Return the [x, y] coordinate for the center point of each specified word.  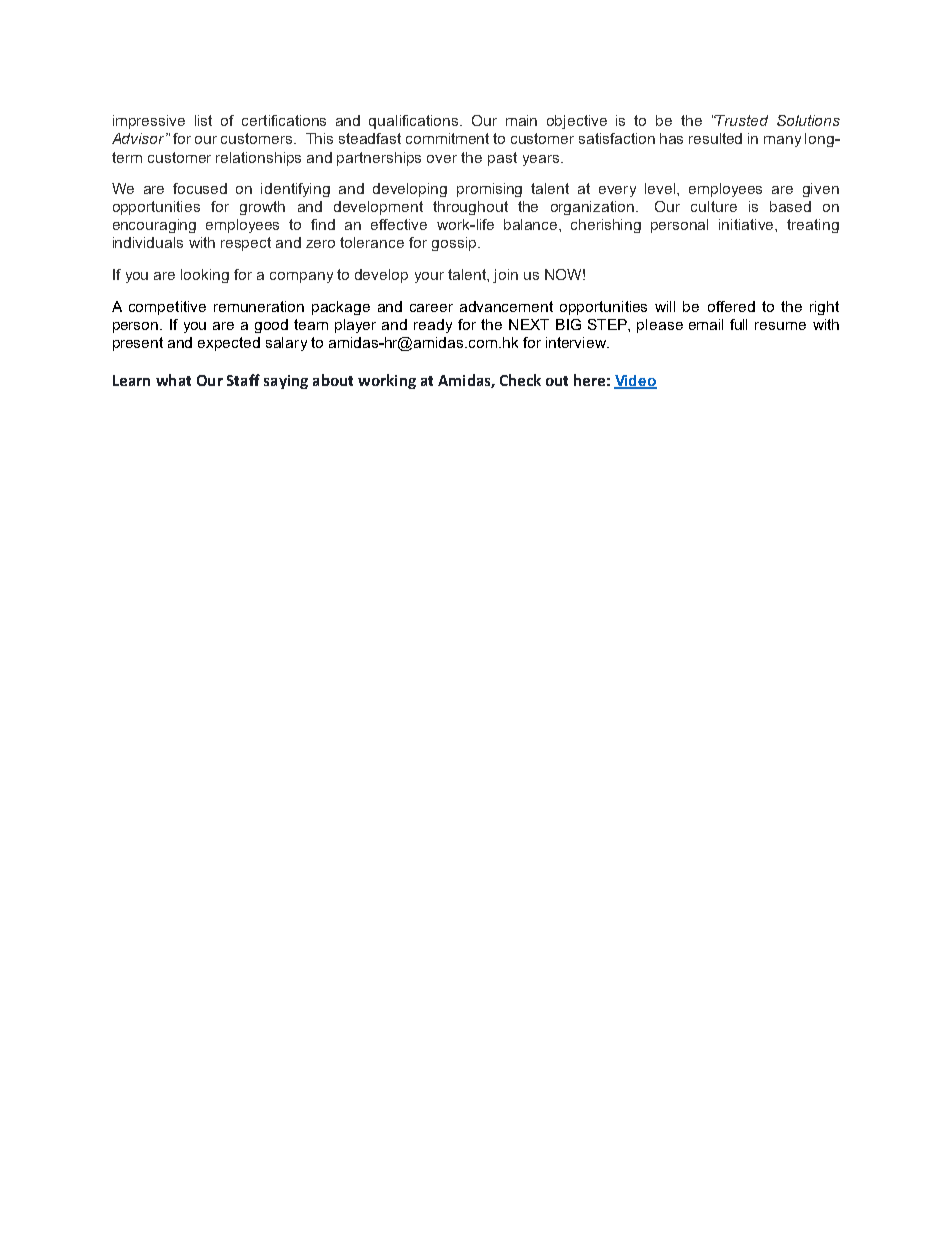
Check [520, 380]
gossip [455, 244]
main [521, 120]
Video [635, 382]
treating [813, 226]
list [203, 120]
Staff [243, 380]
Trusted [741, 120]
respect [246, 244]
